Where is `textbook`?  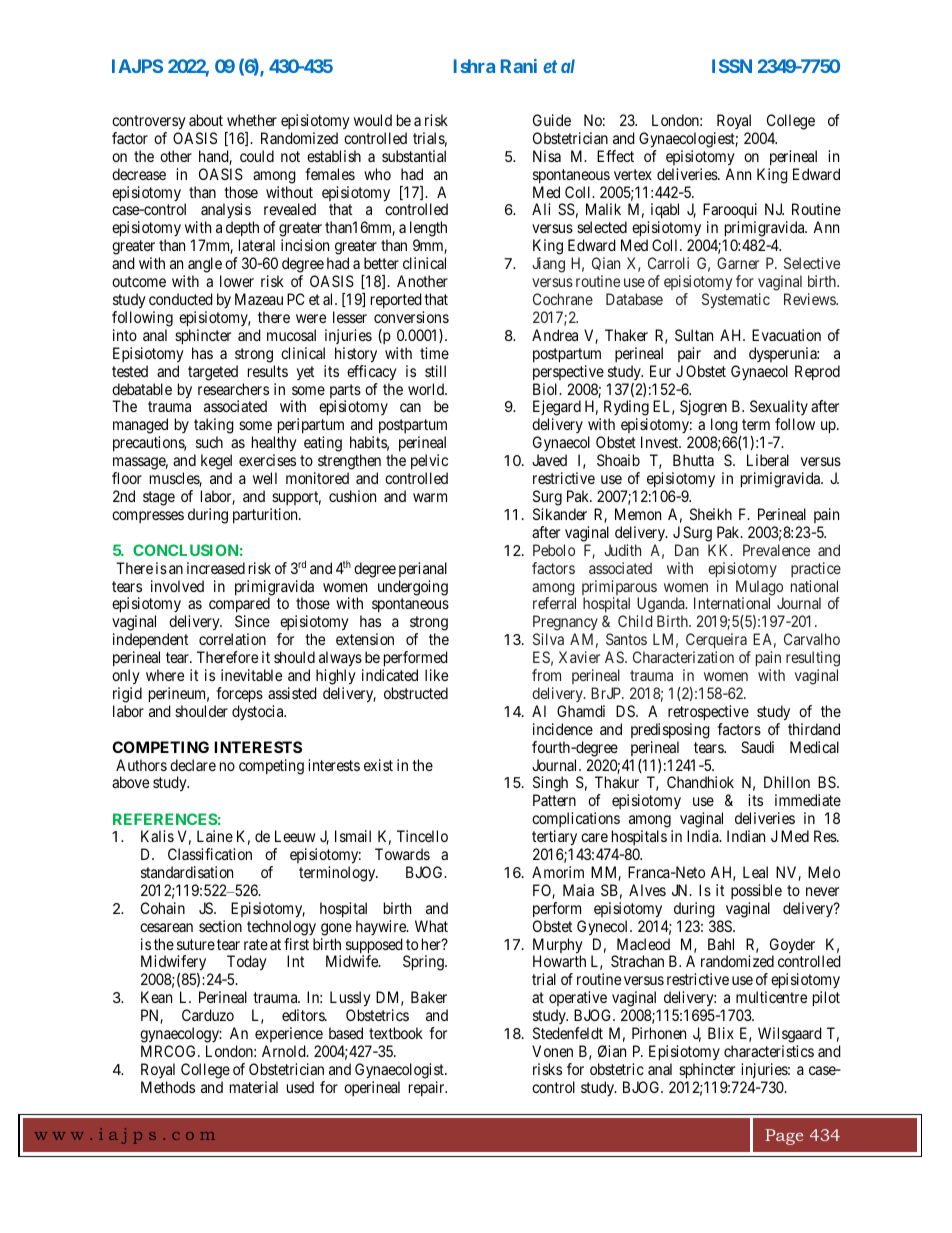
textbook is located at coordinates (396, 1033).
